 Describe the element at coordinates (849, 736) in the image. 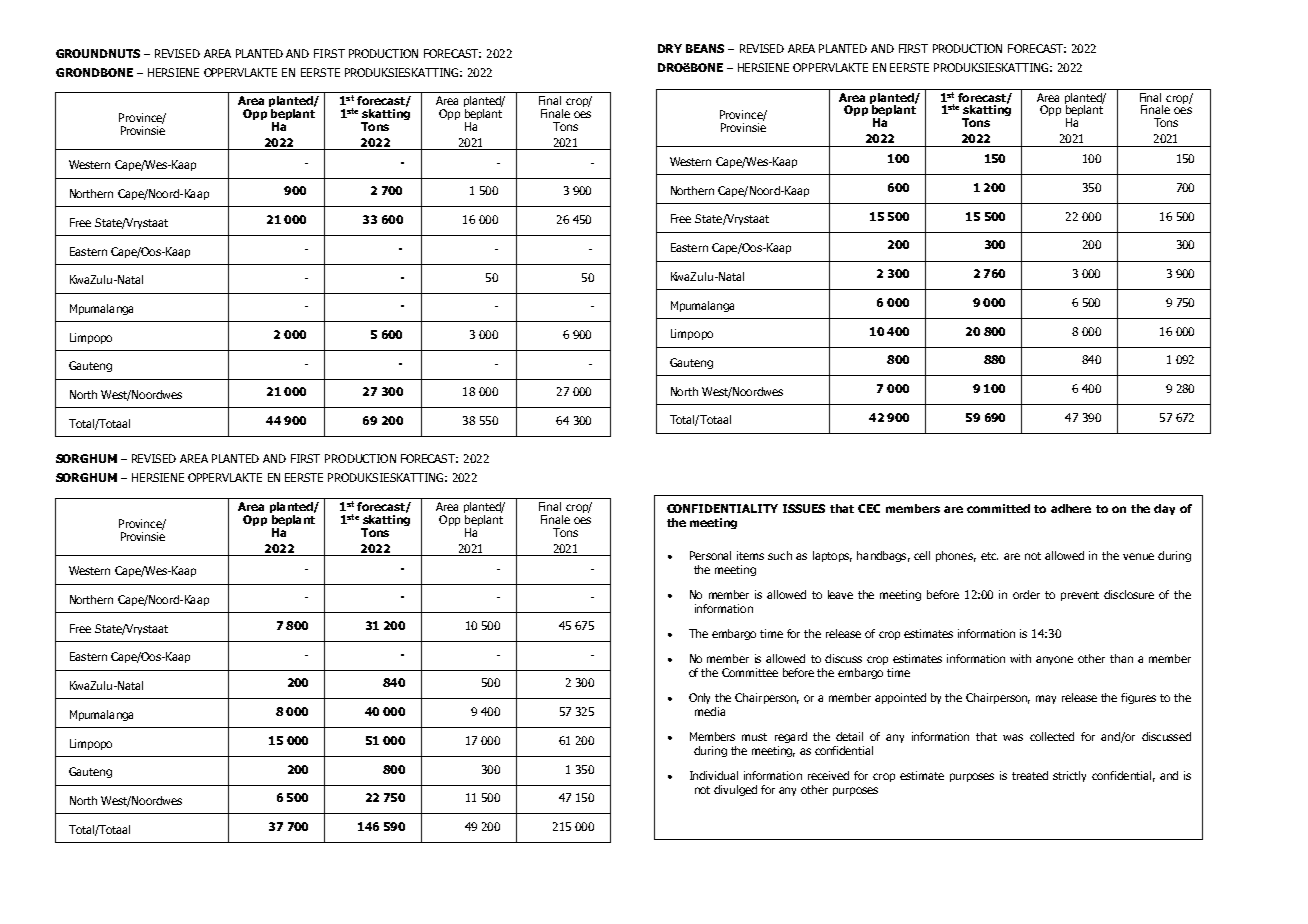

I see `detail` at that location.
